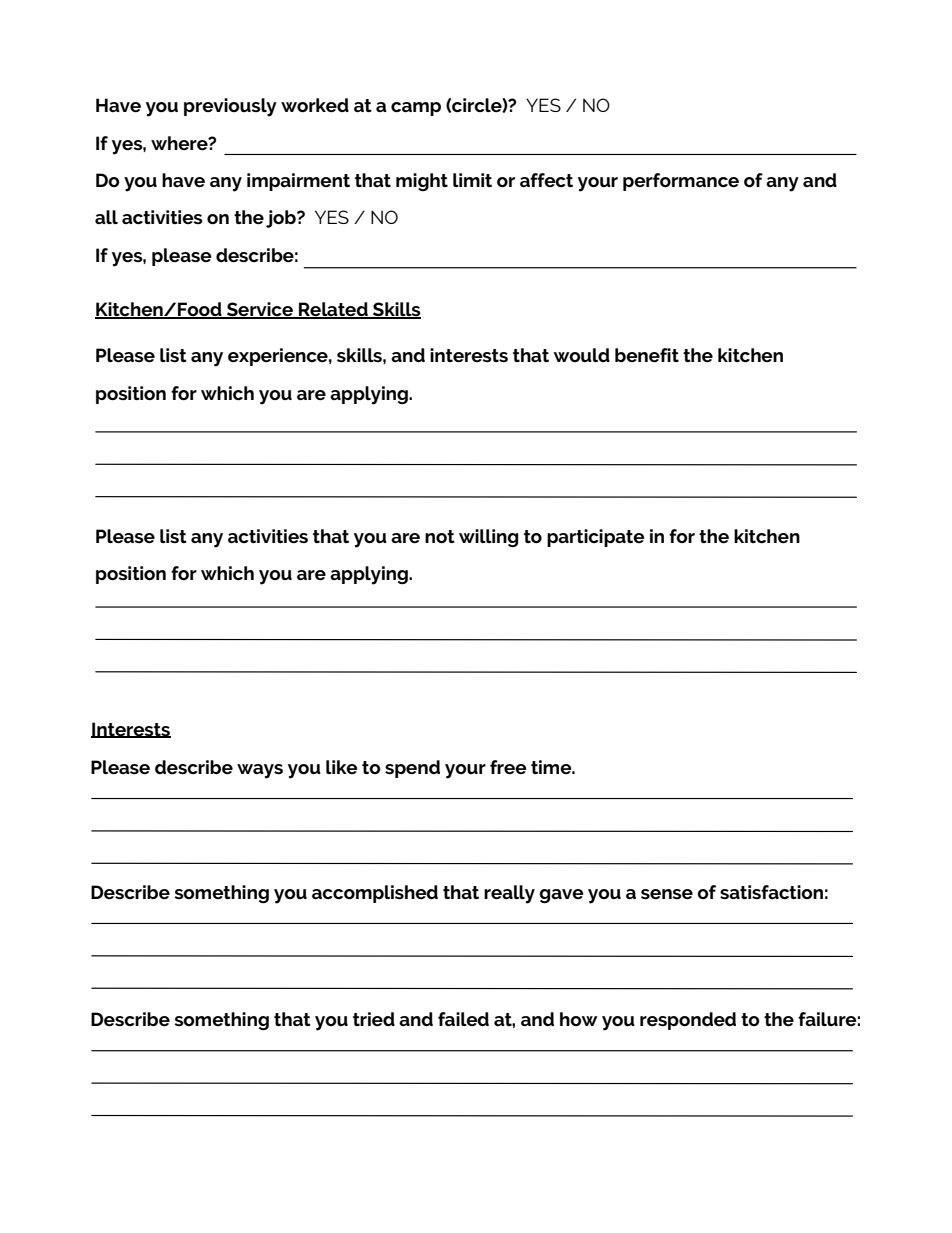  I want to click on Service, so click(260, 310).
